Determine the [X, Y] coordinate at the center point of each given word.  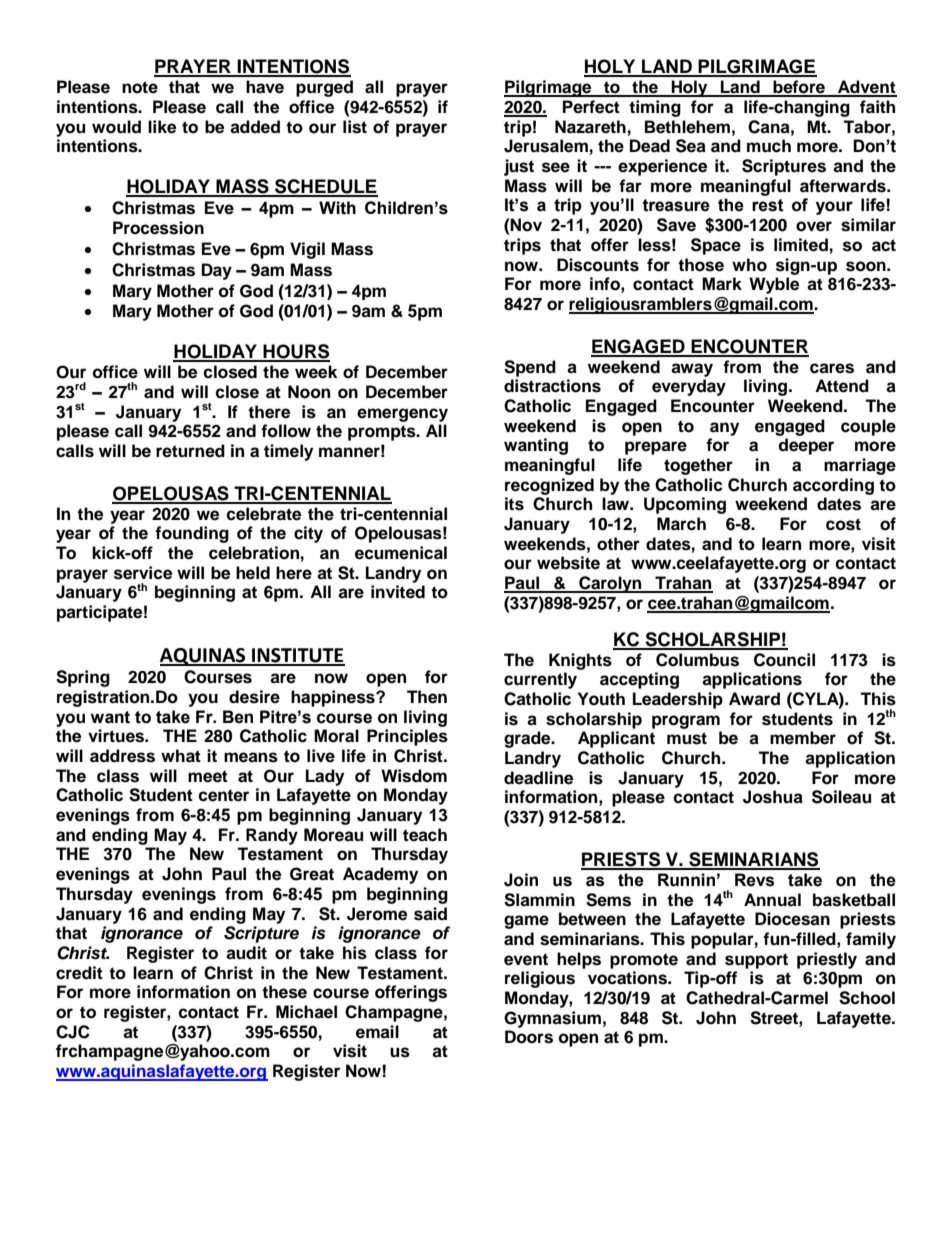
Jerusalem [546, 146]
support [756, 961]
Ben [238, 717]
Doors [529, 1037]
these [284, 992]
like [162, 127]
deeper [806, 446]
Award [754, 699]
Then [427, 697]
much [769, 146]
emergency [402, 415]
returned [190, 451]
